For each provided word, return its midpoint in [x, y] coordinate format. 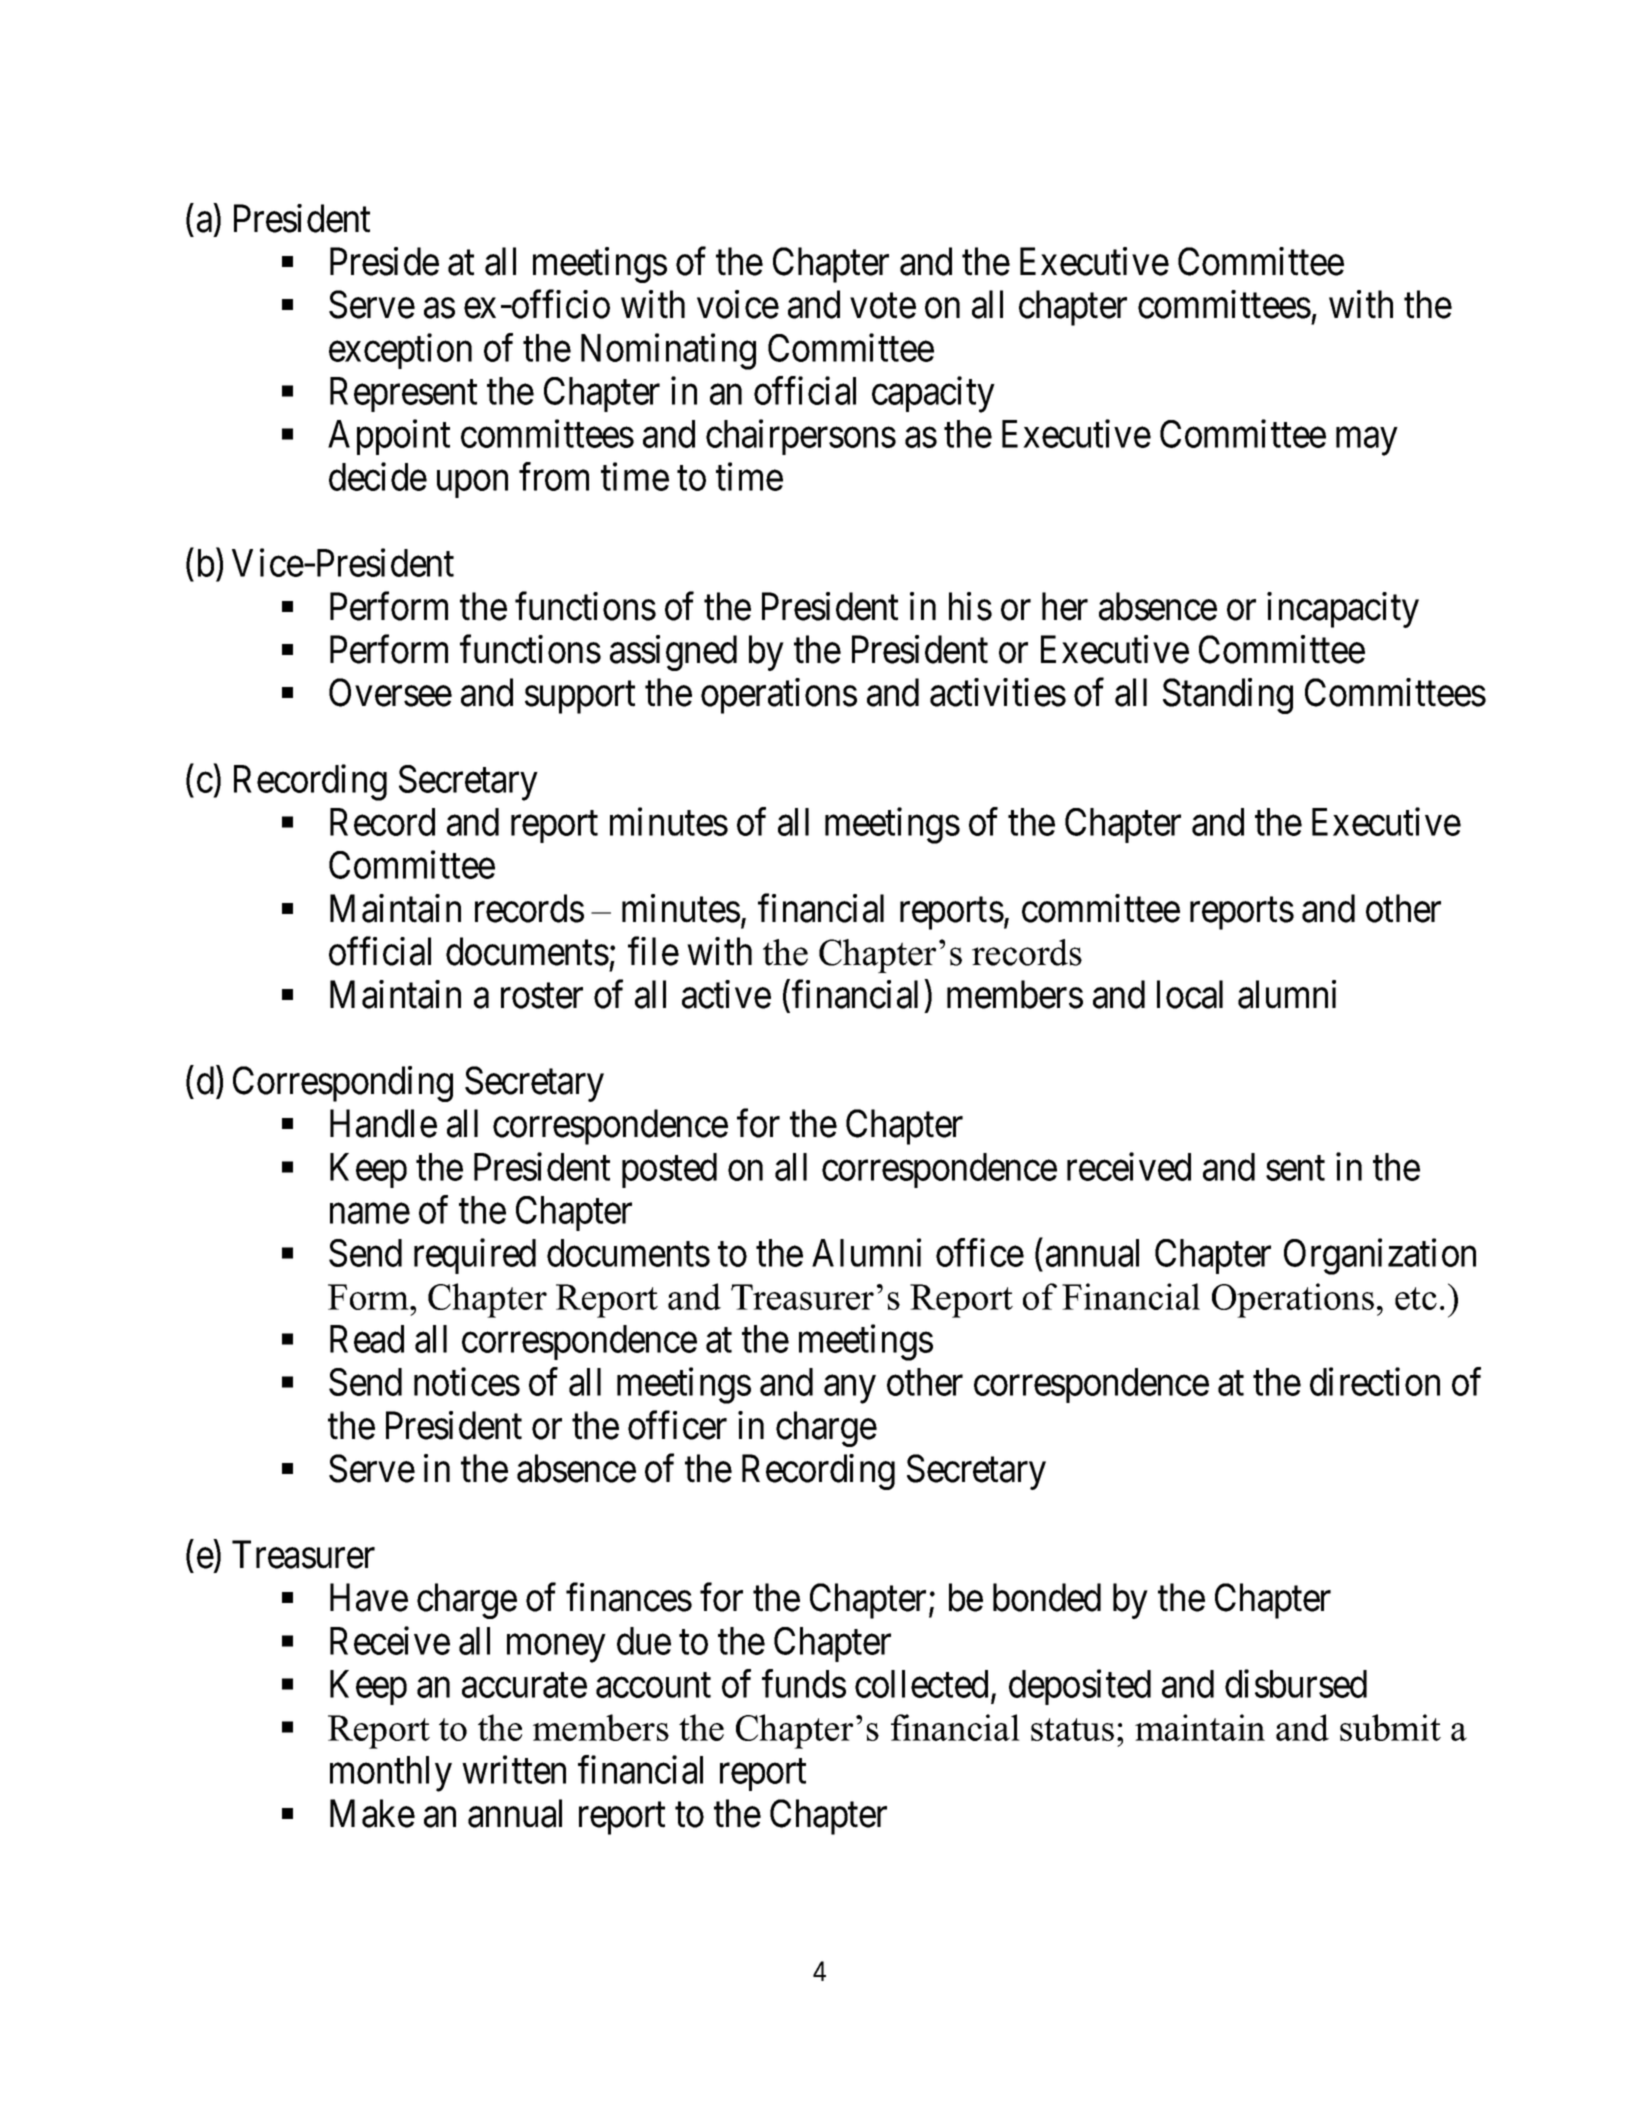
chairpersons [801, 437]
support [580, 698]
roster [542, 996]
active [726, 994]
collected [921, 1684]
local [1190, 994]
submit [1390, 1727]
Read [367, 1339]
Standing [1228, 696]
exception [400, 351]
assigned [673, 653]
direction [1375, 1382]
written [514, 1770]
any [850, 1390]
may [1366, 442]
